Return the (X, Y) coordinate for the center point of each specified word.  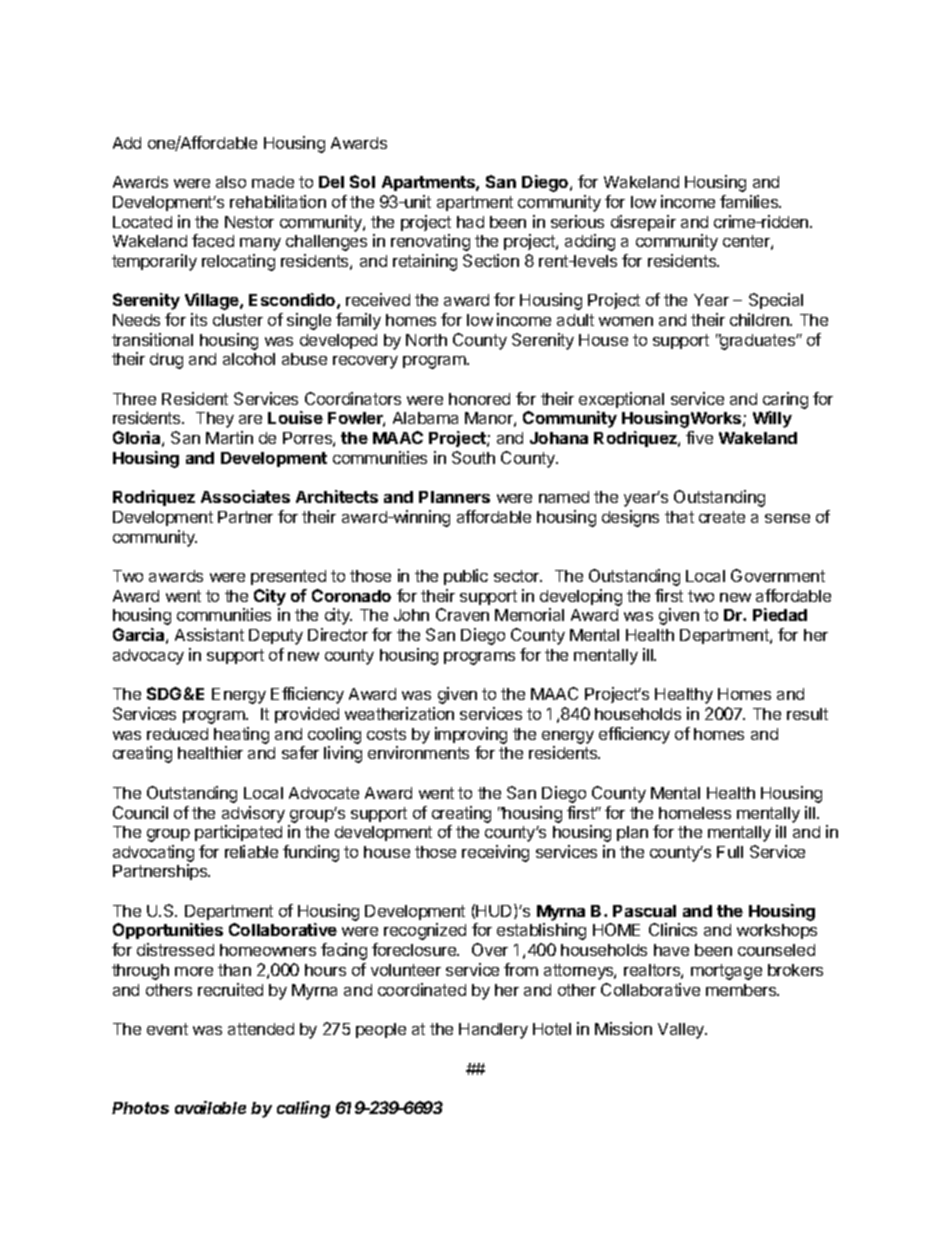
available (210, 1107)
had (470, 222)
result (807, 714)
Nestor (249, 222)
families (750, 201)
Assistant (209, 634)
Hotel (552, 1029)
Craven (462, 614)
